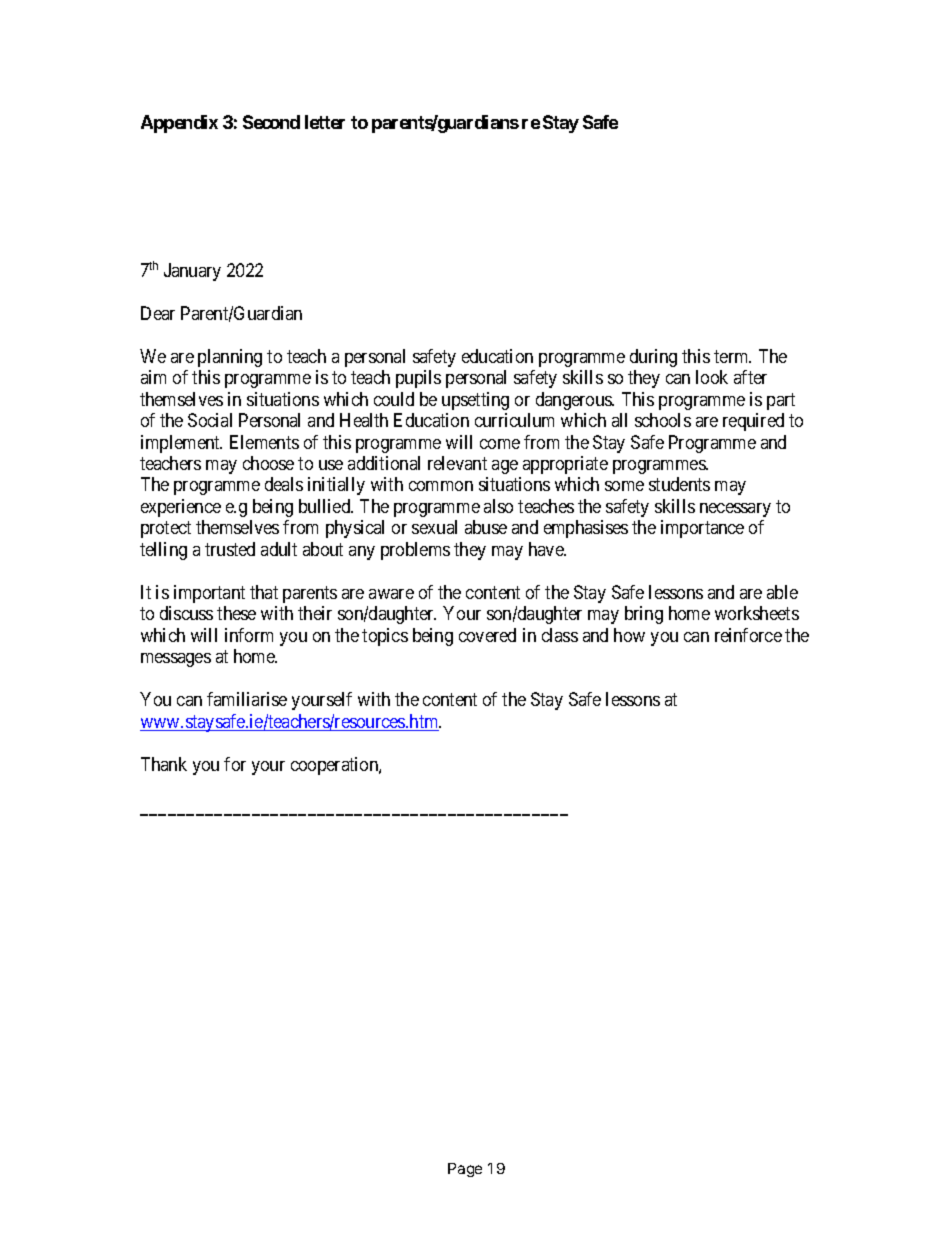 The image size is (952, 1233). Describe the element at coordinates (732, 356) in the screenshot. I see `term` at that location.
